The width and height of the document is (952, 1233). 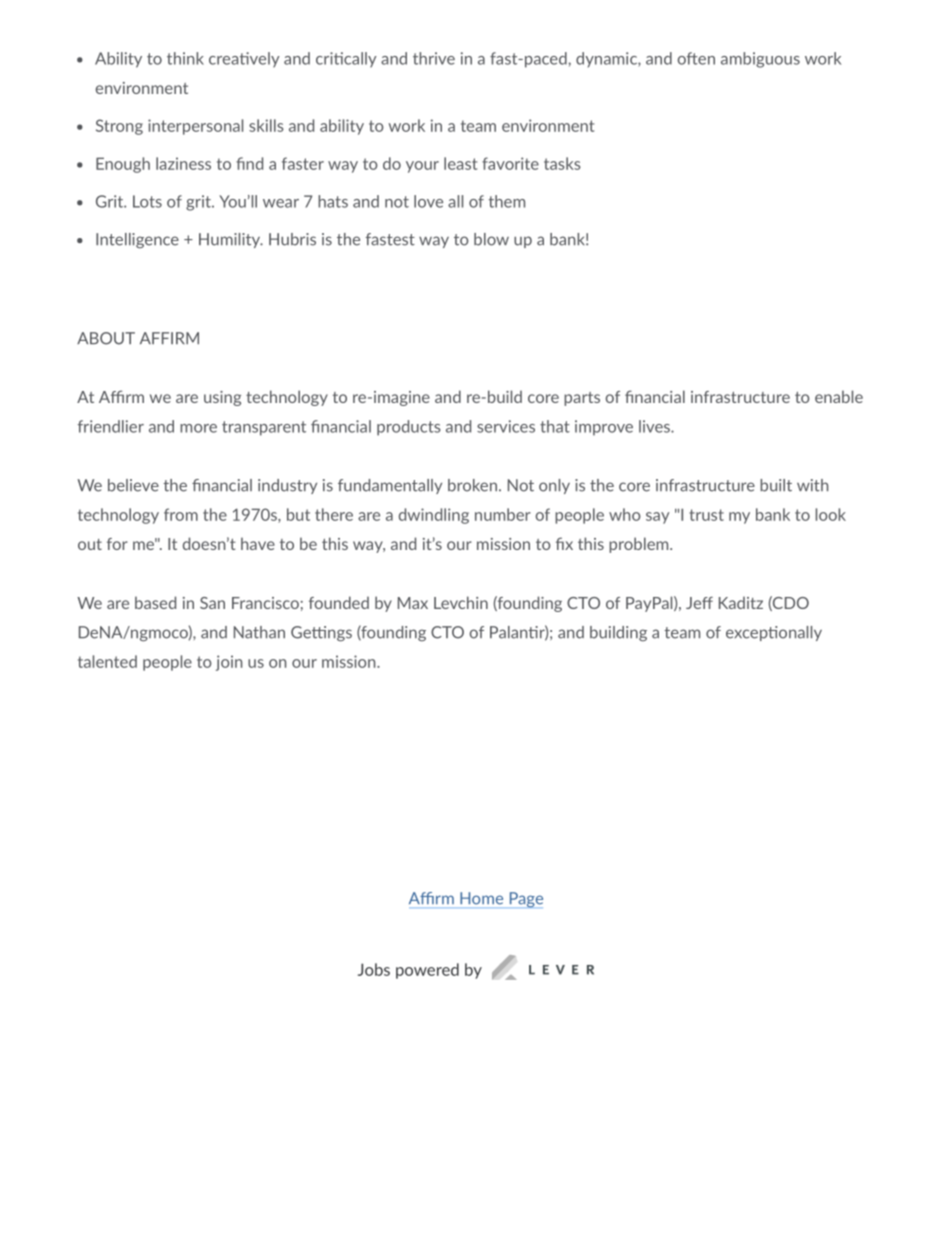 What do you see at coordinates (231, 240) in the document?
I see `Humility` at bounding box center [231, 240].
